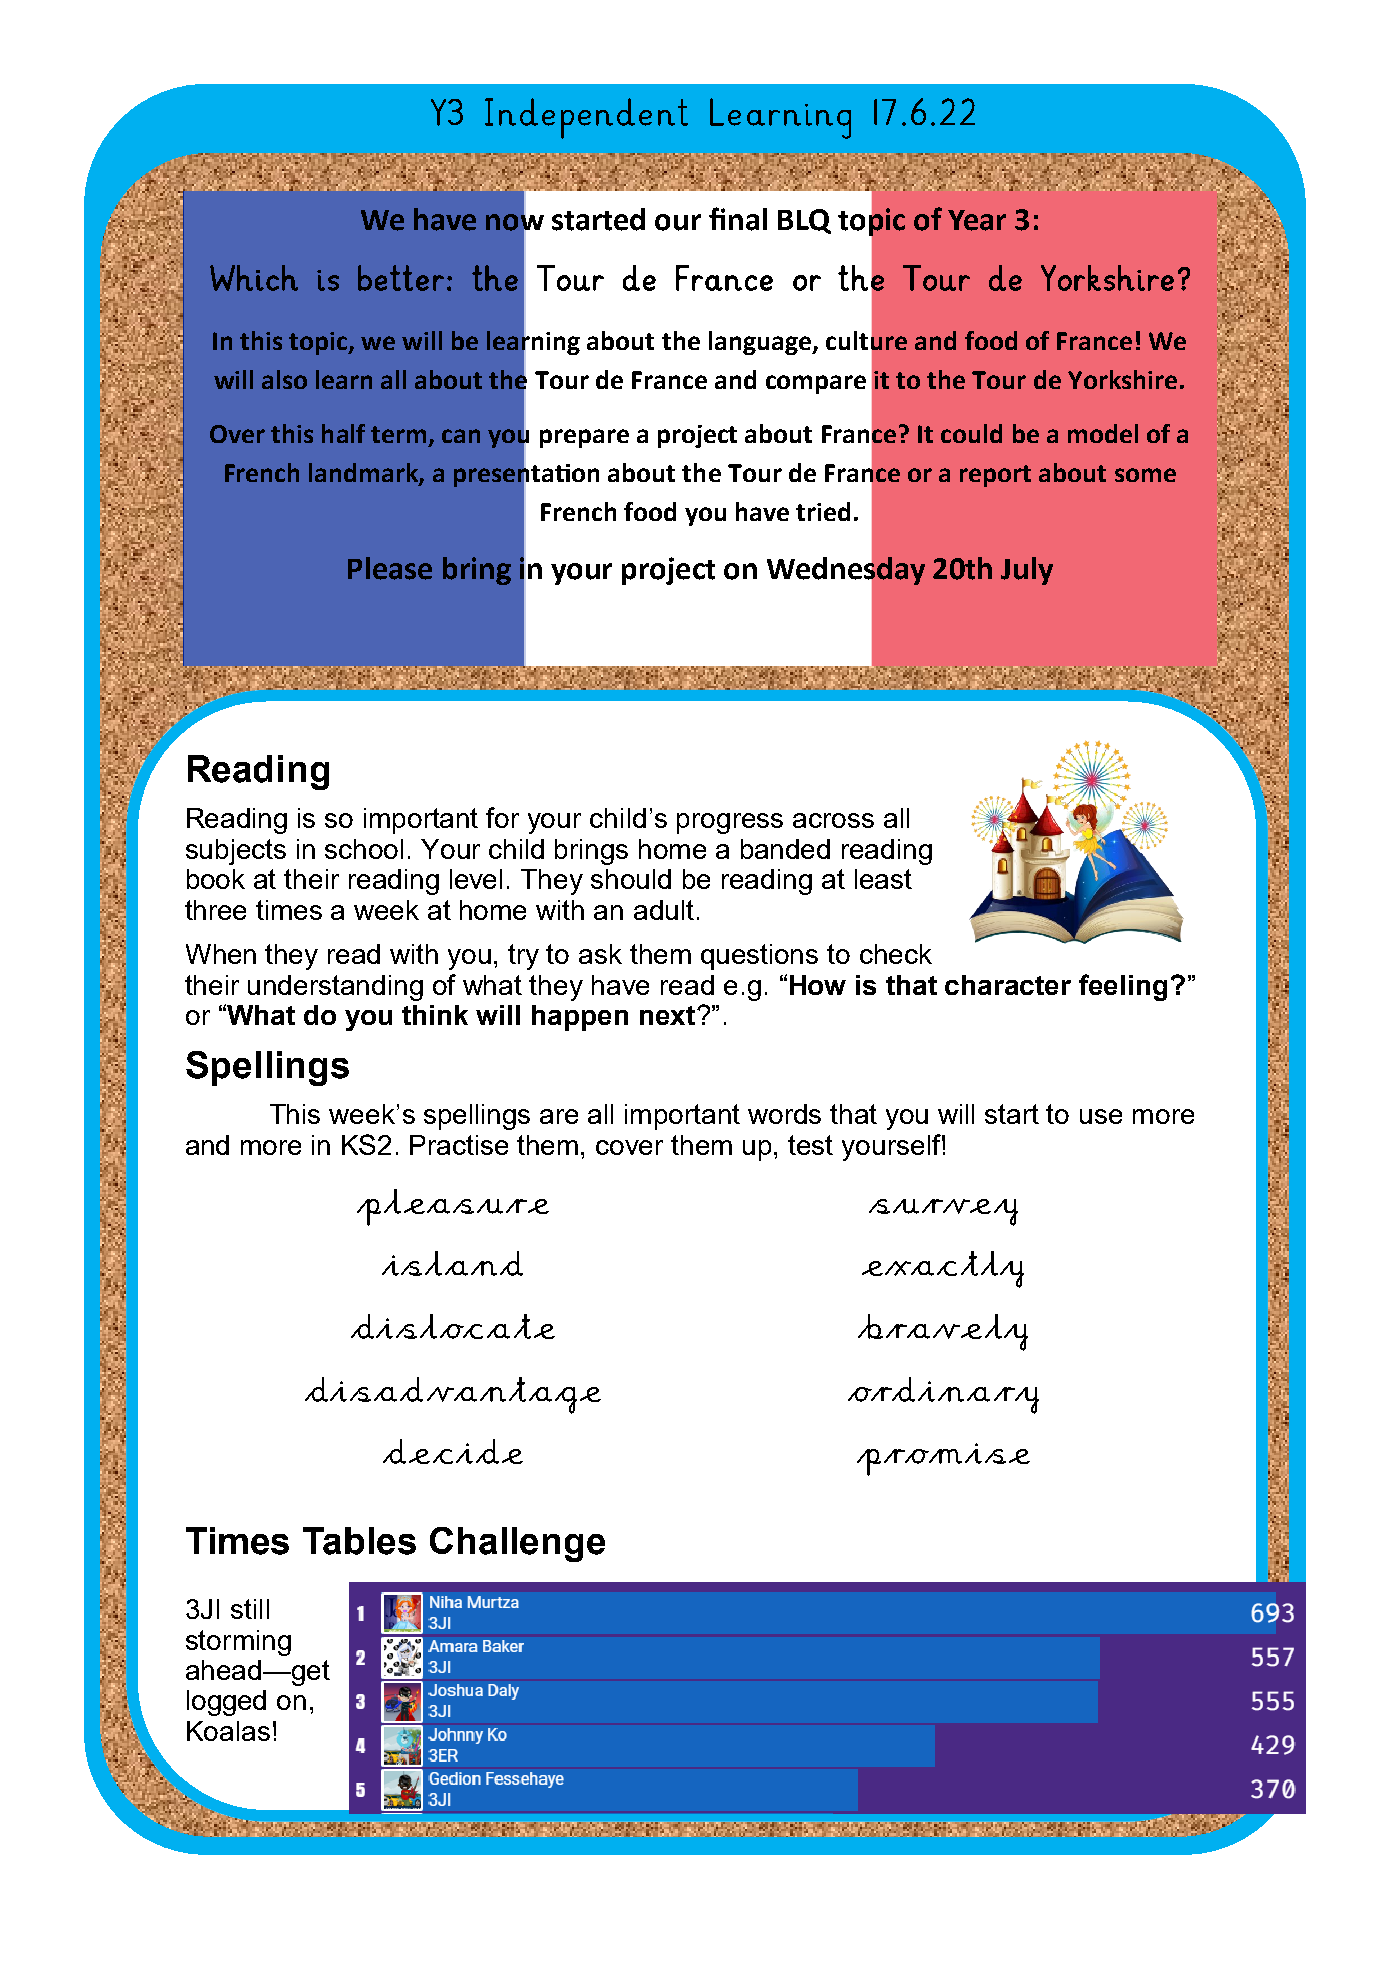 The width and height of the page is (1390, 1966). What do you see at coordinates (335, 988) in the page?
I see `understanding` at bounding box center [335, 988].
